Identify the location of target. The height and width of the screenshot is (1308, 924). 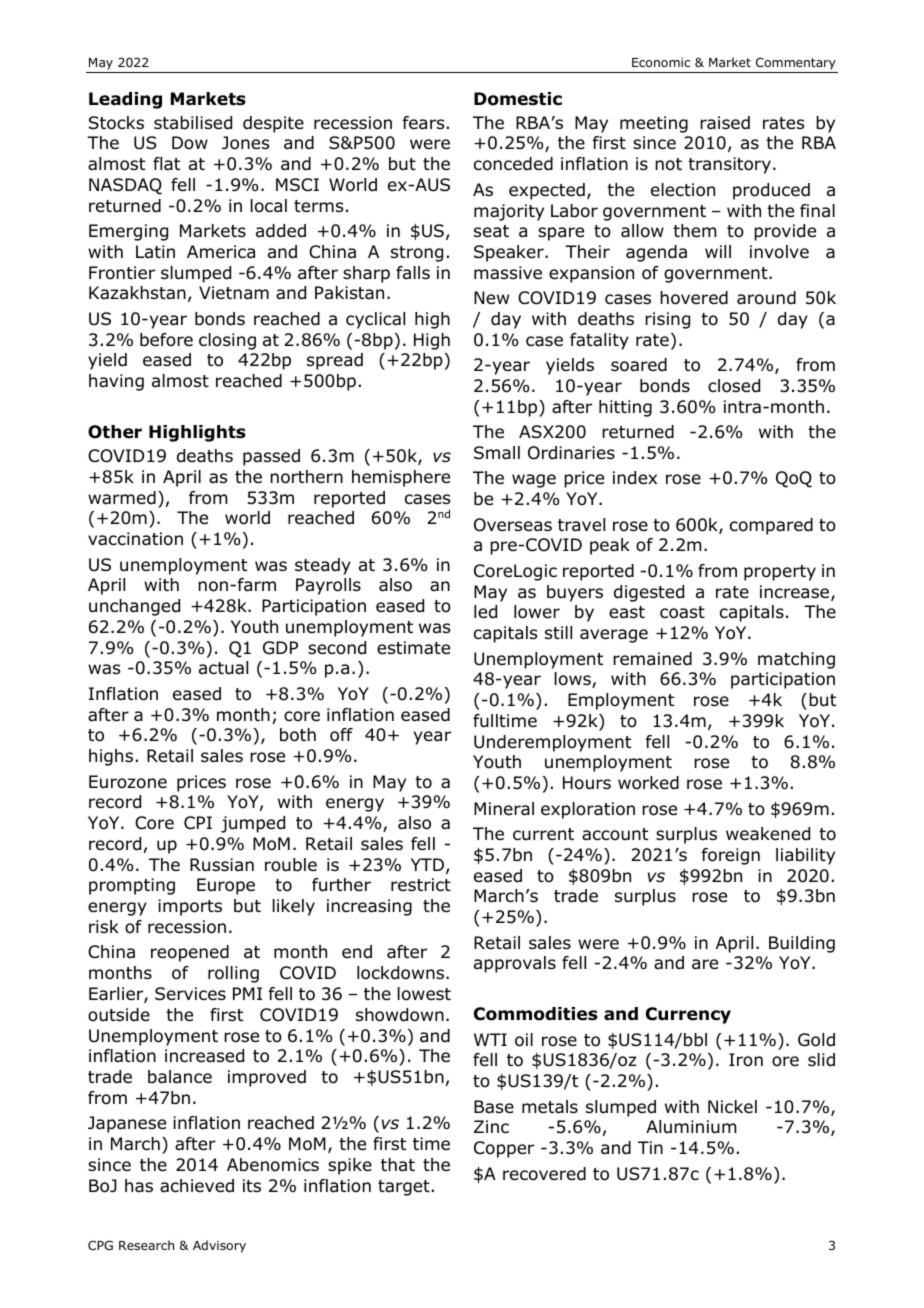
(404, 1188).
